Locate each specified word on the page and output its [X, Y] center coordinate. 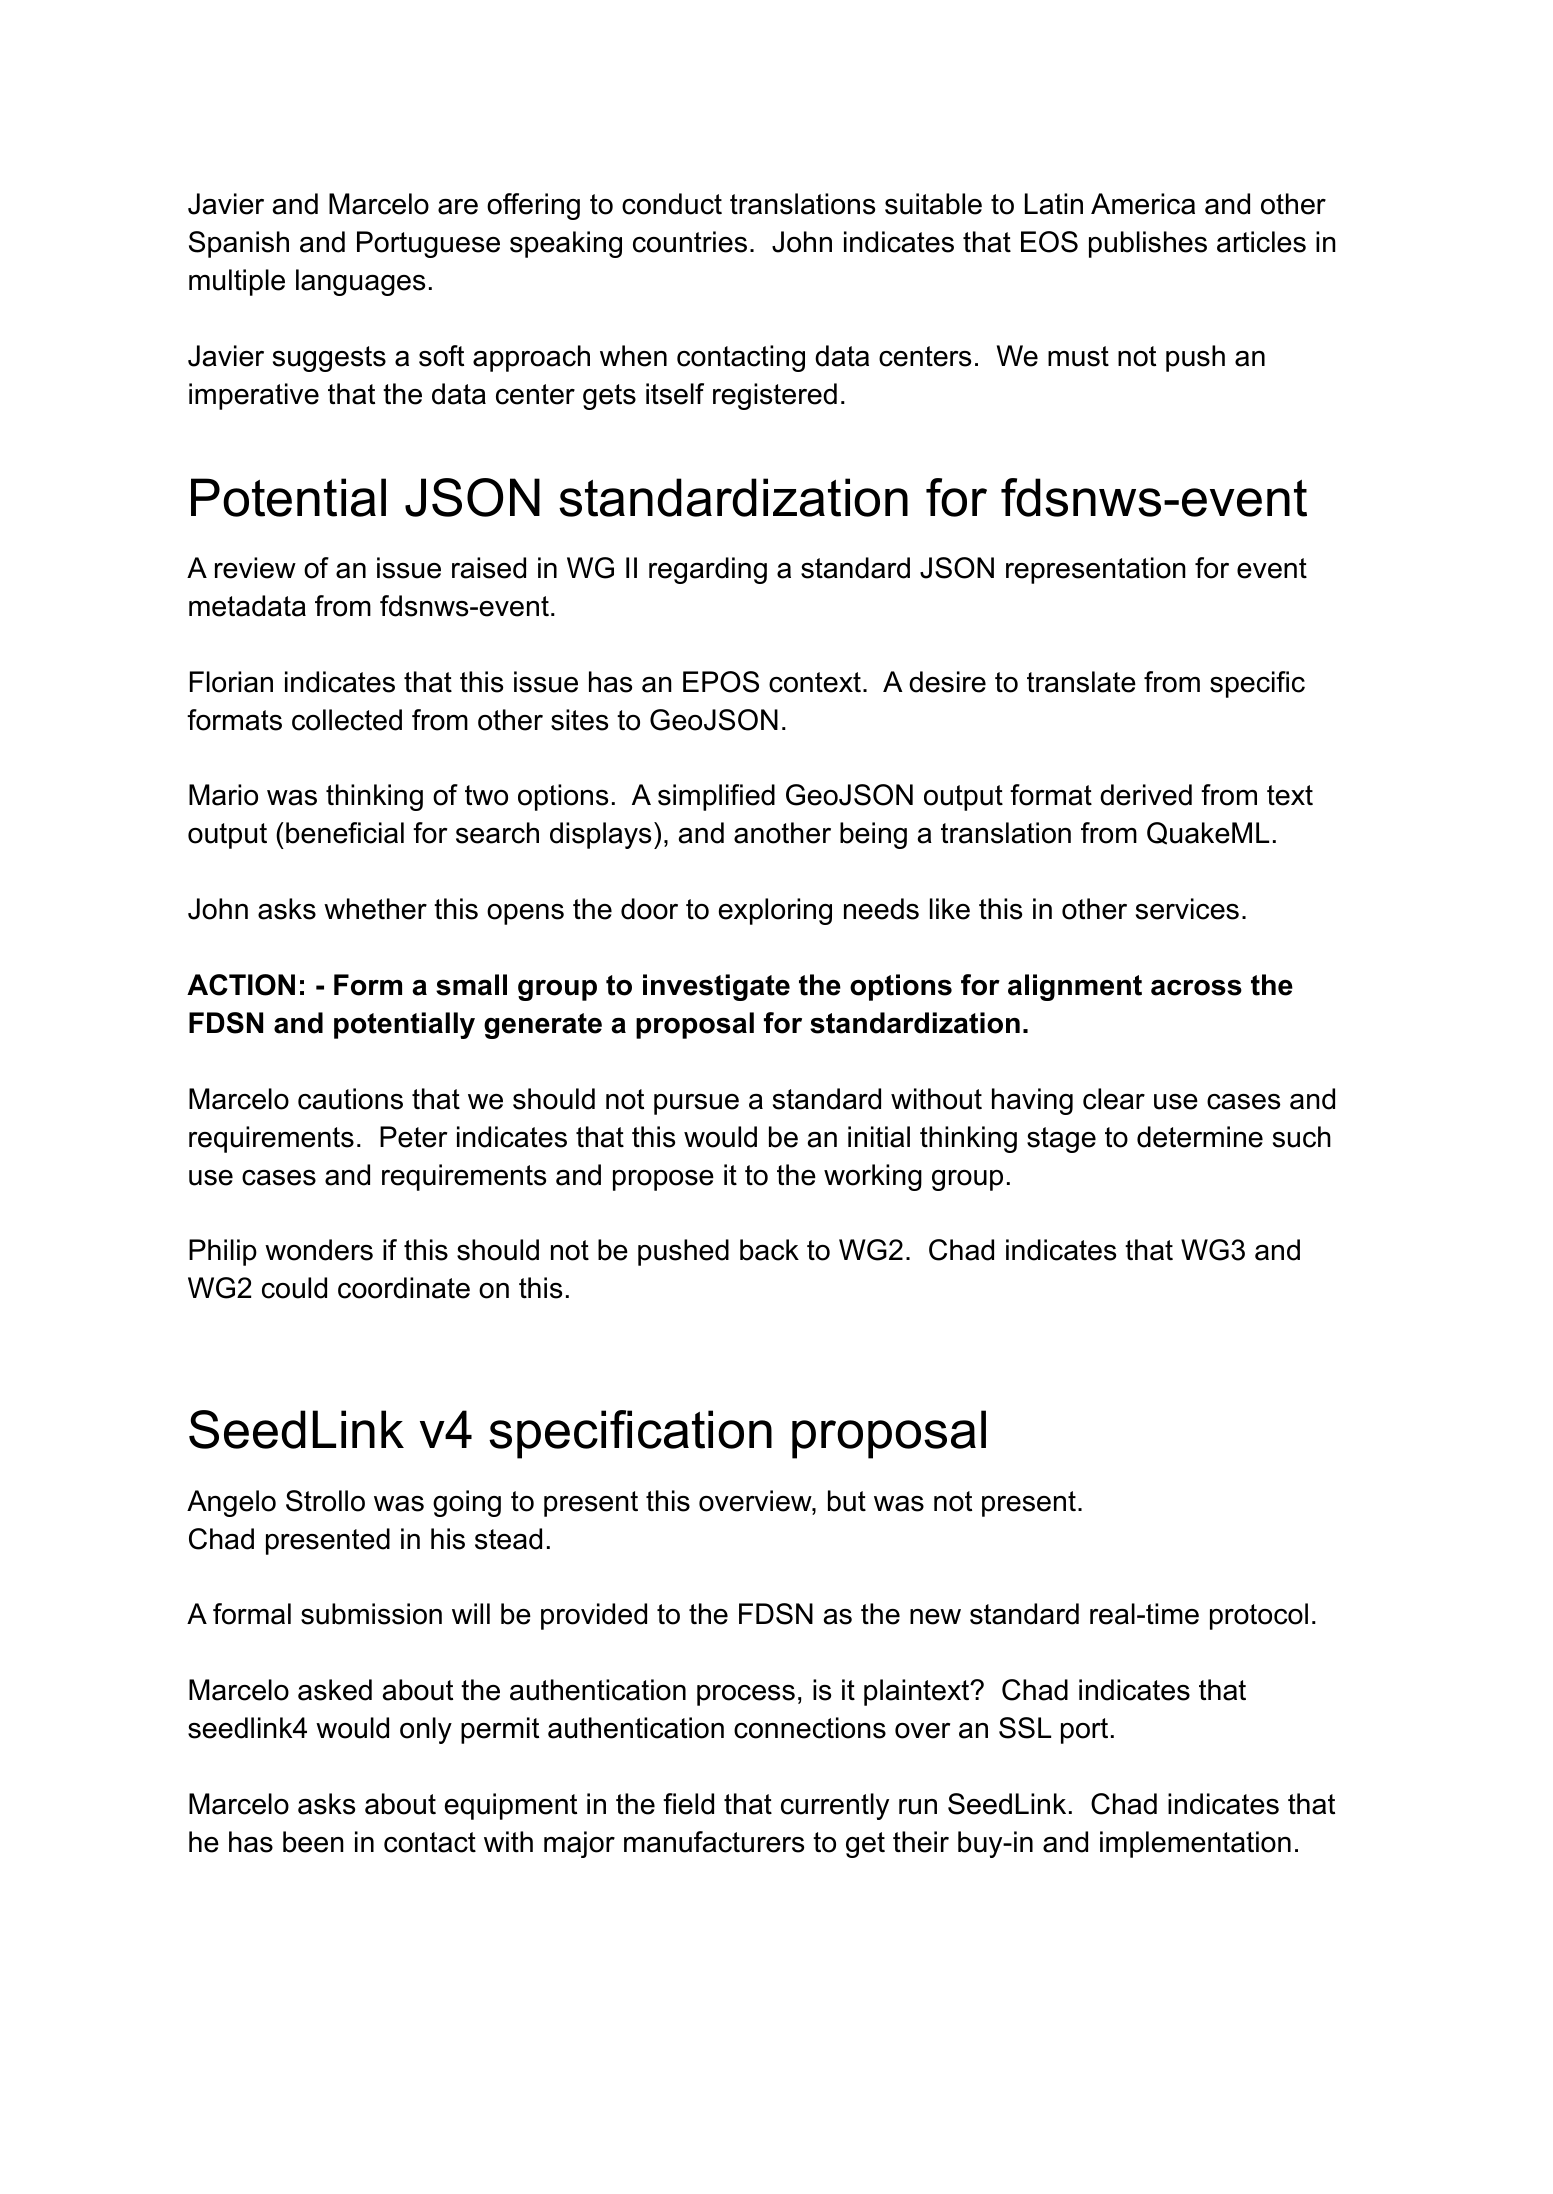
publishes [1148, 244]
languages [360, 282]
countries [690, 242]
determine [1200, 1137]
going [467, 1503]
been [313, 1842]
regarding [708, 570]
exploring [775, 911]
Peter [413, 1137]
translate [1081, 682]
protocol [1259, 1616]
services [1187, 909]
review [255, 568]
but [847, 1501]
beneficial [345, 833]
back [769, 1250]
